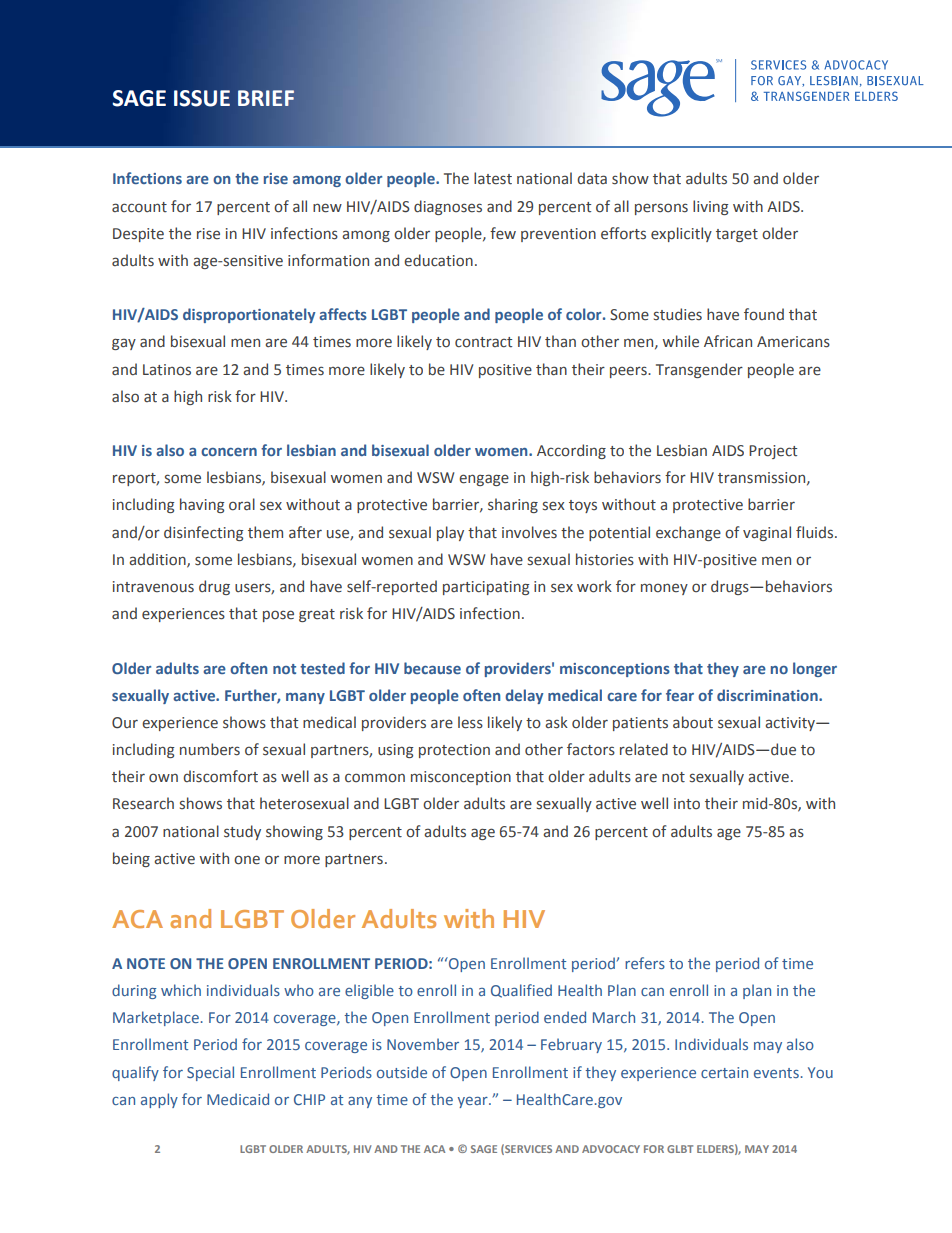  I want to click on ISSUE, so click(202, 98).
